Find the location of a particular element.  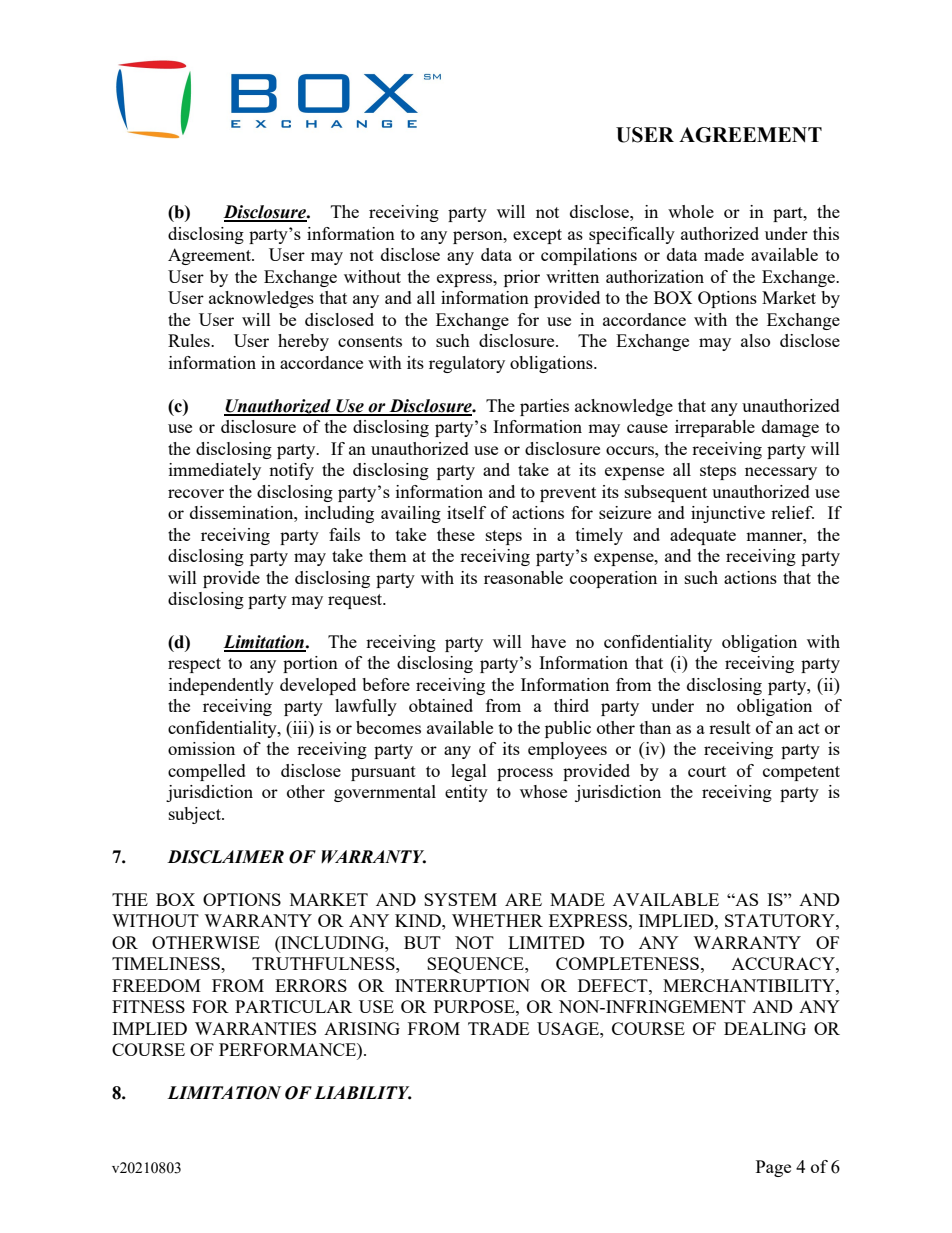

WHETHER is located at coordinates (497, 920).
